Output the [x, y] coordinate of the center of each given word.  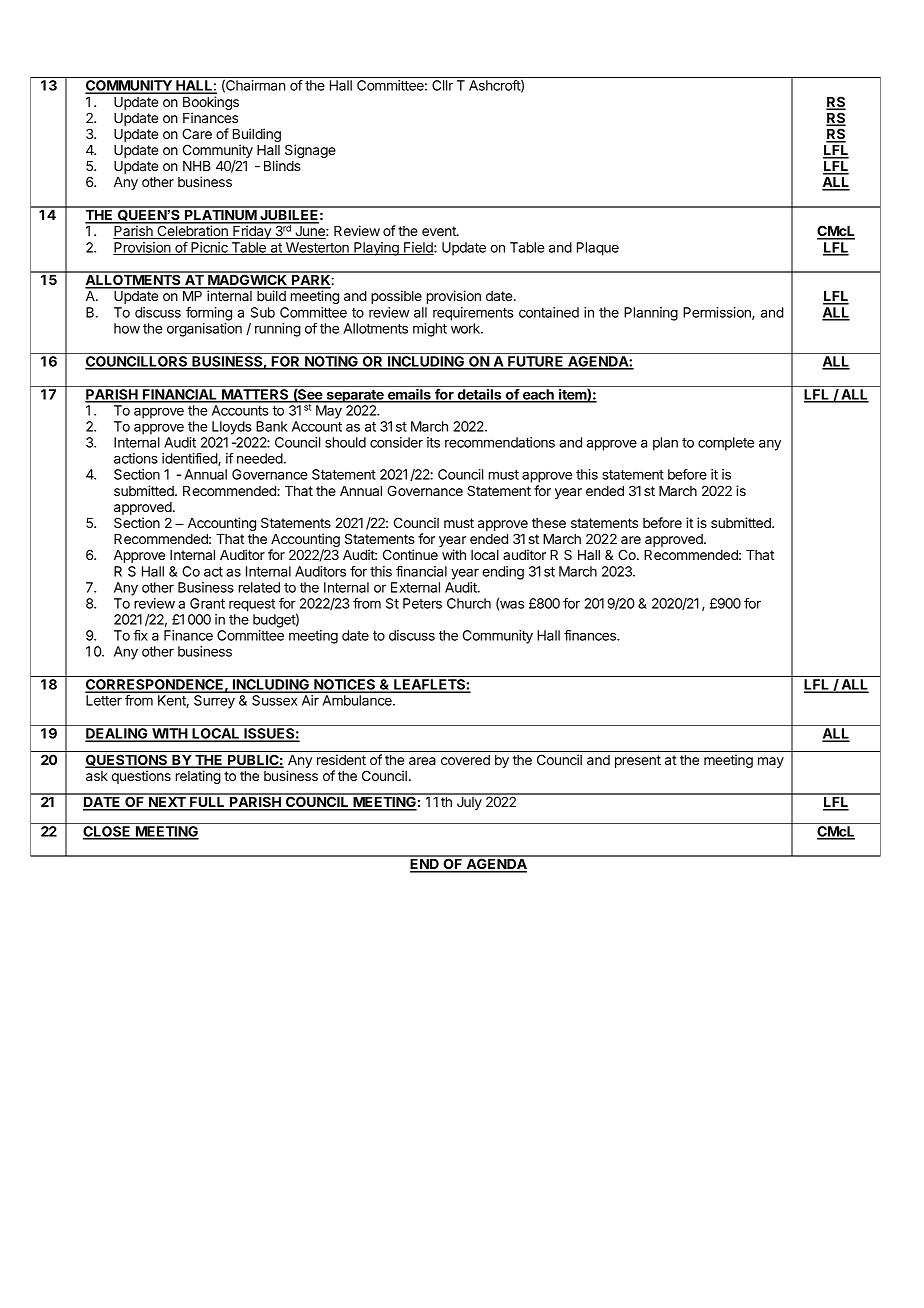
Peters [422, 603]
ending [503, 573]
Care [197, 133]
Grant [207, 603]
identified [190, 459]
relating [198, 777]
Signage [310, 151]
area [422, 761]
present [638, 761]
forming [209, 314]
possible [396, 297]
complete [726, 444]
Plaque [598, 249]
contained [549, 312]
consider [396, 442]
